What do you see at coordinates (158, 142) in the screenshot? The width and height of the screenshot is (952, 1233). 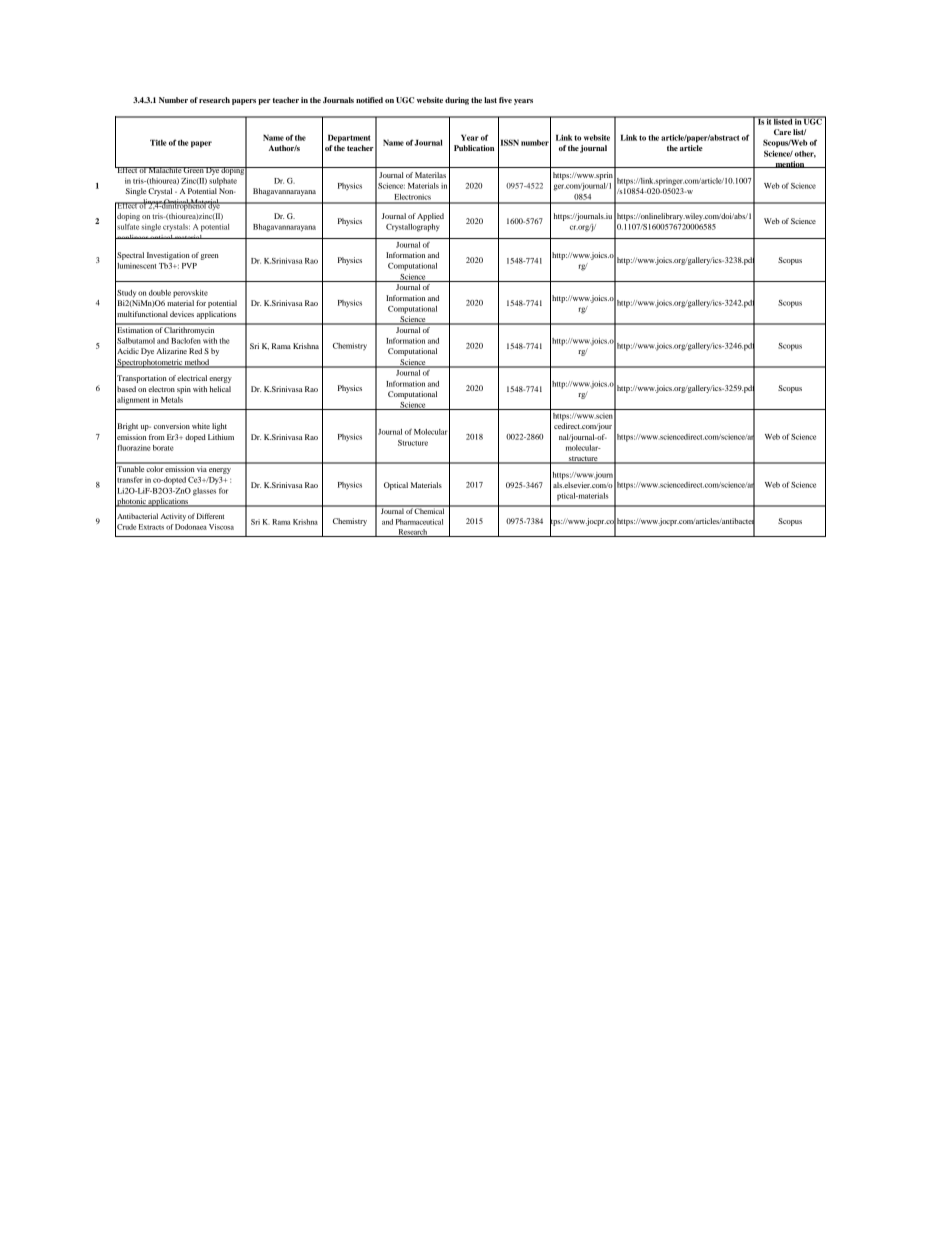 I see `Title` at bounding box center [158, 142].
